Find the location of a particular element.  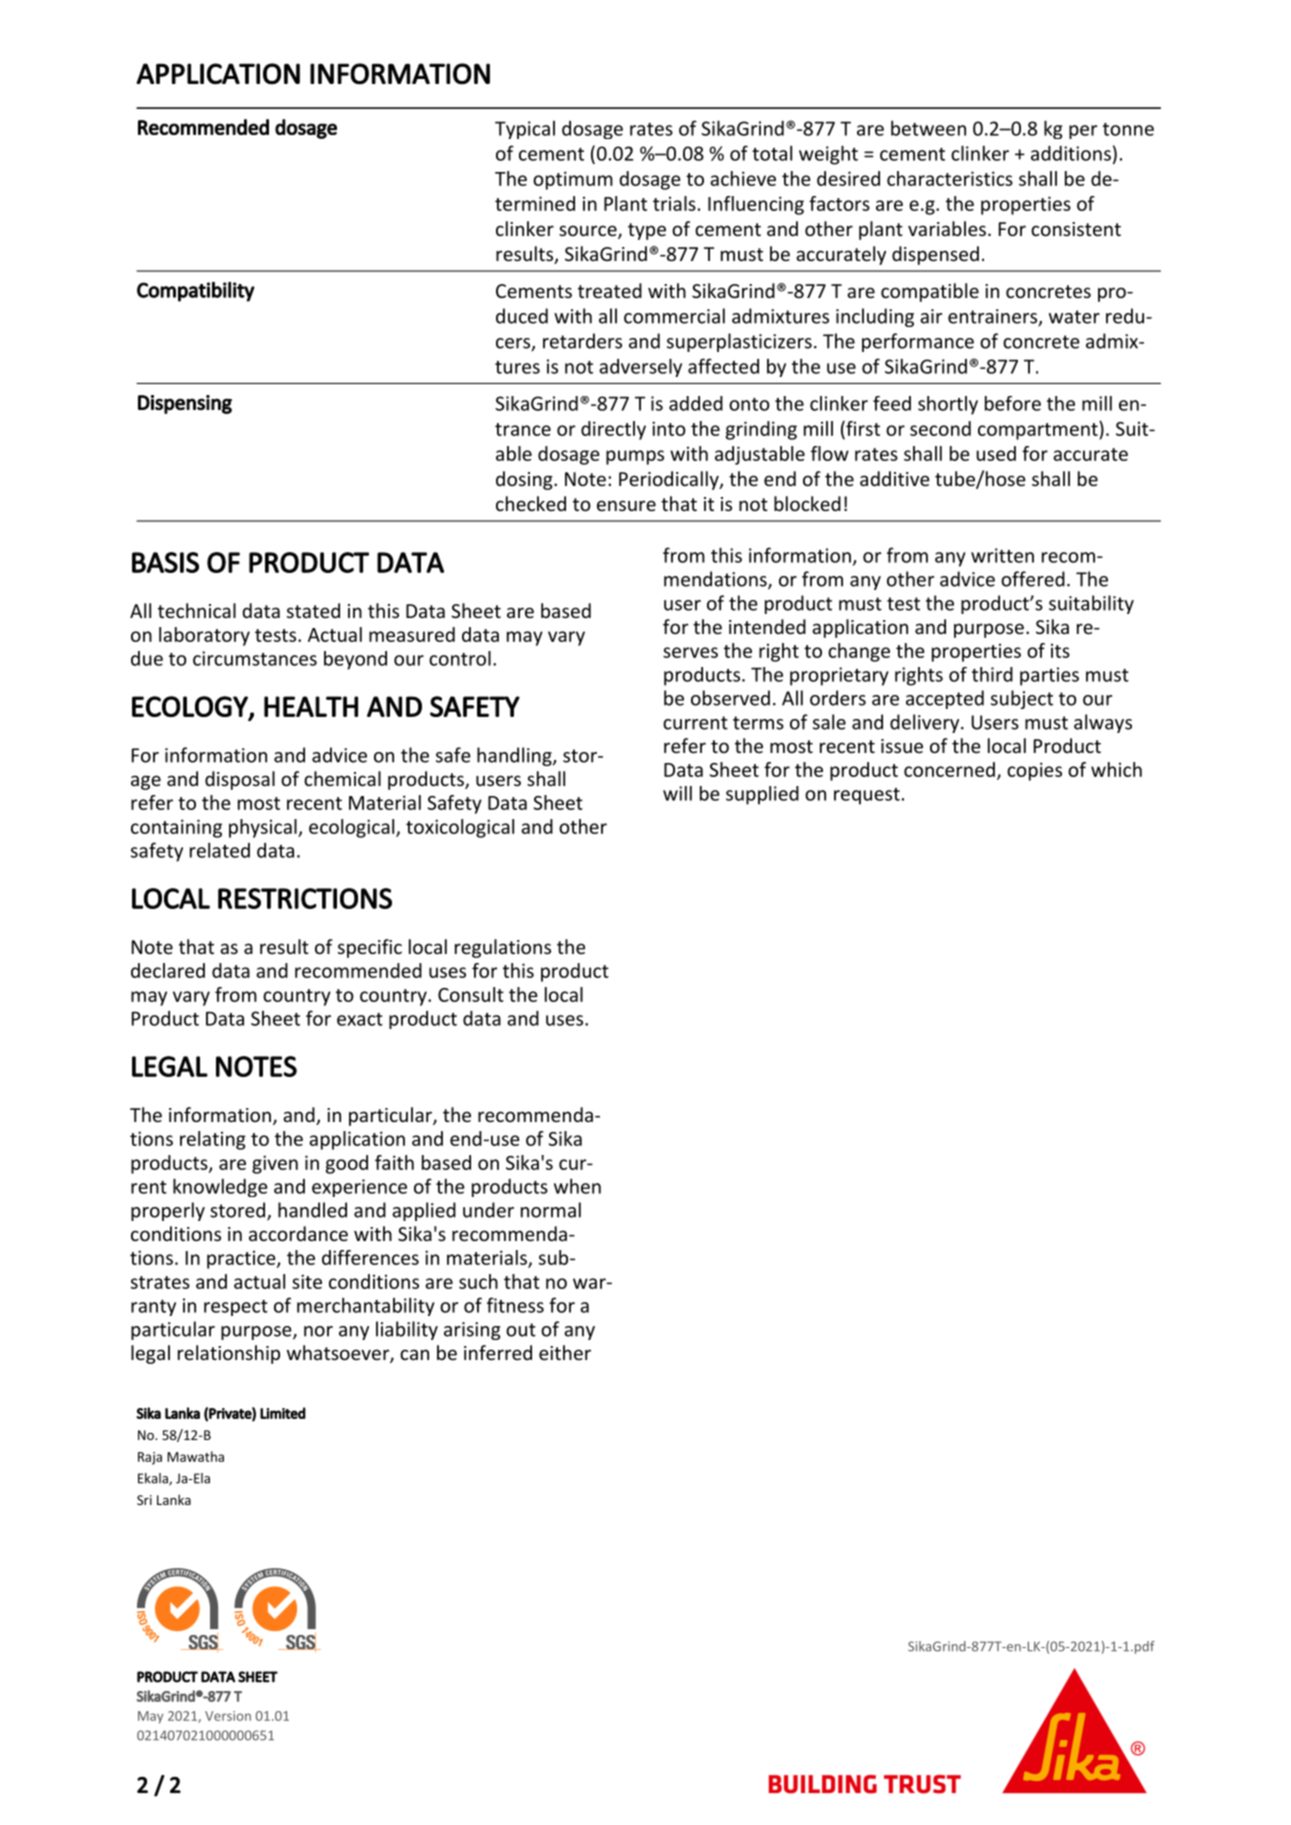

when is located at coordinates (577, 1186).
